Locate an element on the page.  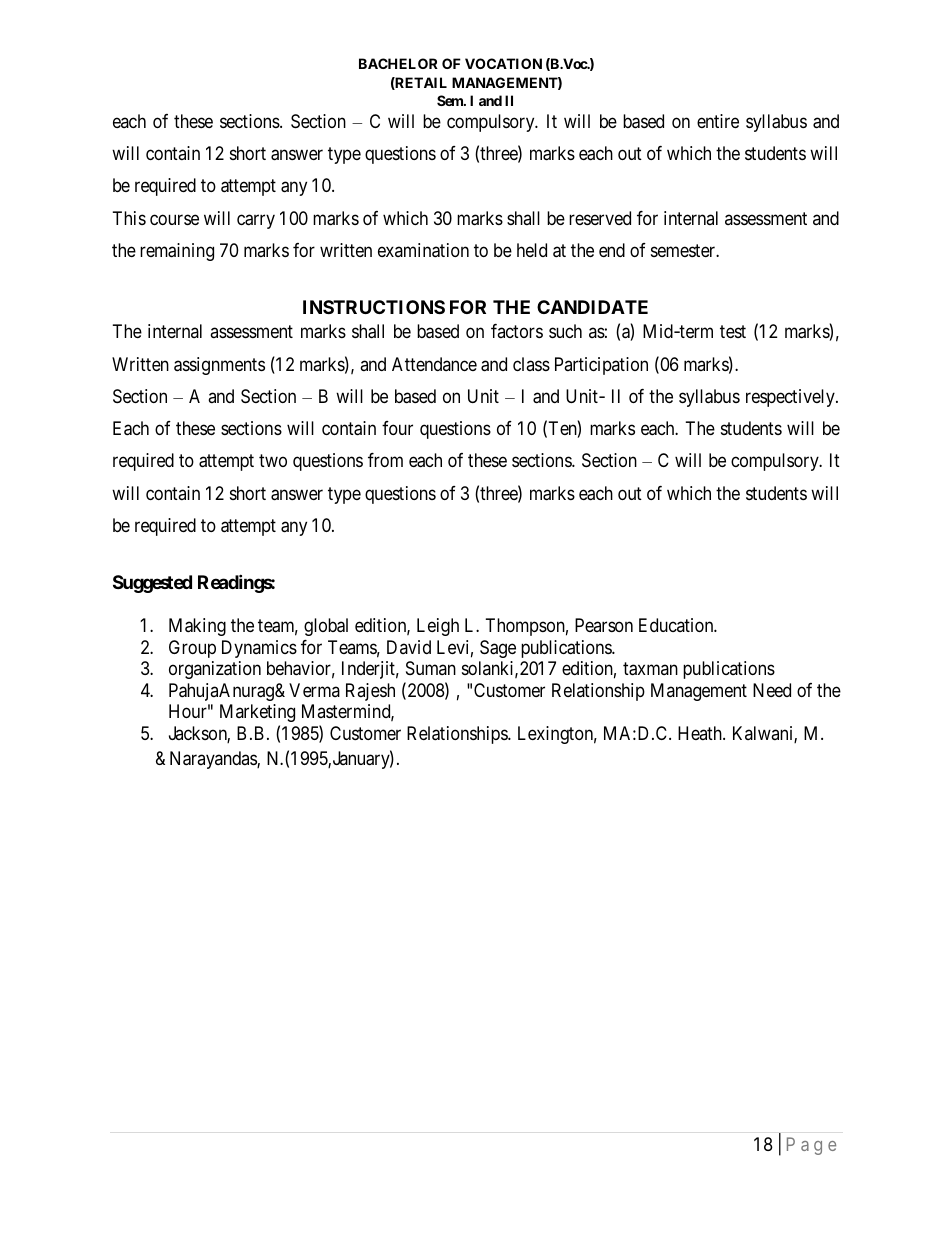
Suman is located at coordinates (431, 668).
